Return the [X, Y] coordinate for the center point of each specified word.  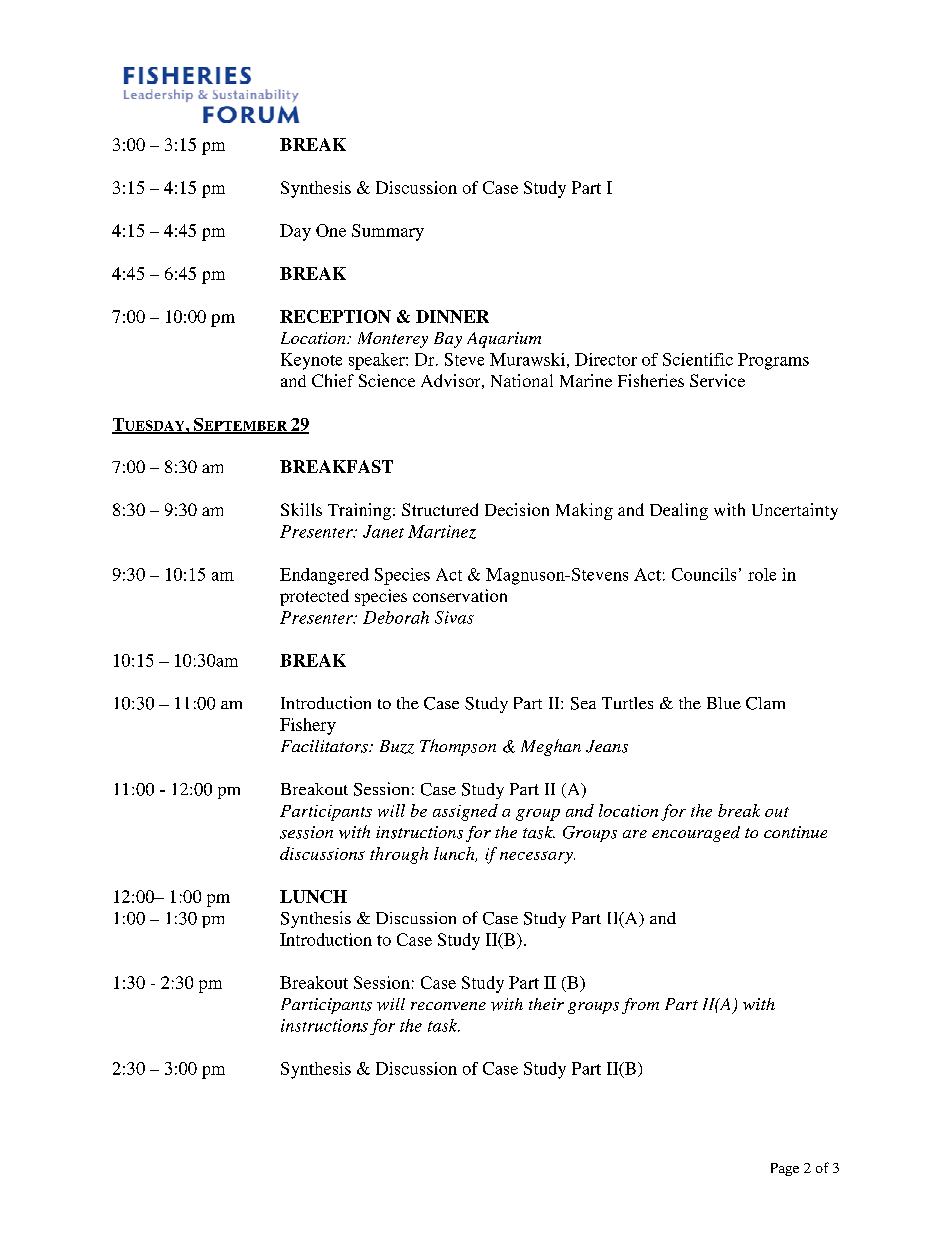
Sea [583, 703]
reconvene [448, 1006]
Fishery [308, 726]
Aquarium [504, 340]
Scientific [698, 359]
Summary [388, 232]
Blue [724, 703]
